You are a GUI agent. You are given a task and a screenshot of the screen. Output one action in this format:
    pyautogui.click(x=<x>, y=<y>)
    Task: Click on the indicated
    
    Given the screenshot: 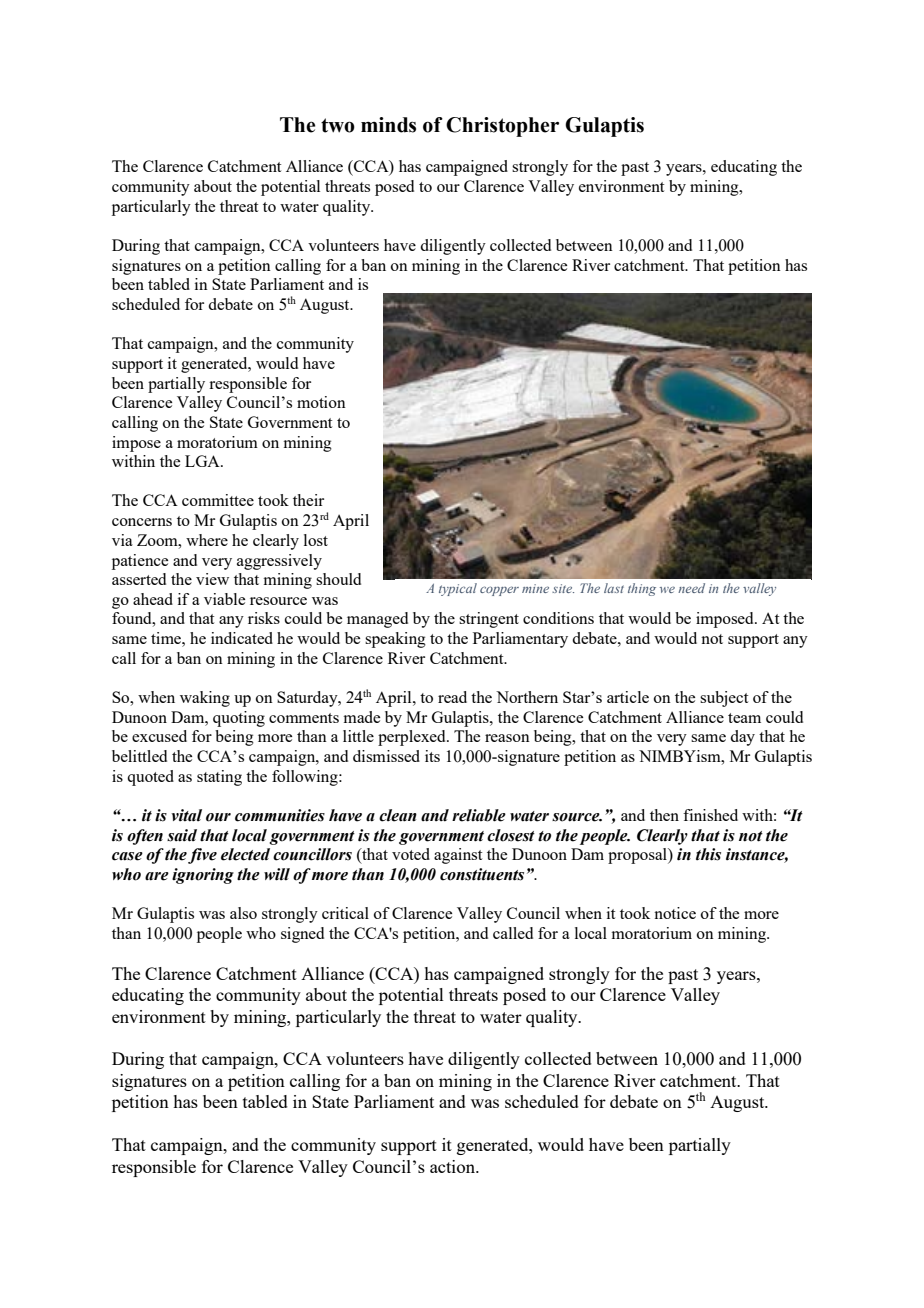 What is the action you would take?
    pyautogui.click(x=242, y=638)
